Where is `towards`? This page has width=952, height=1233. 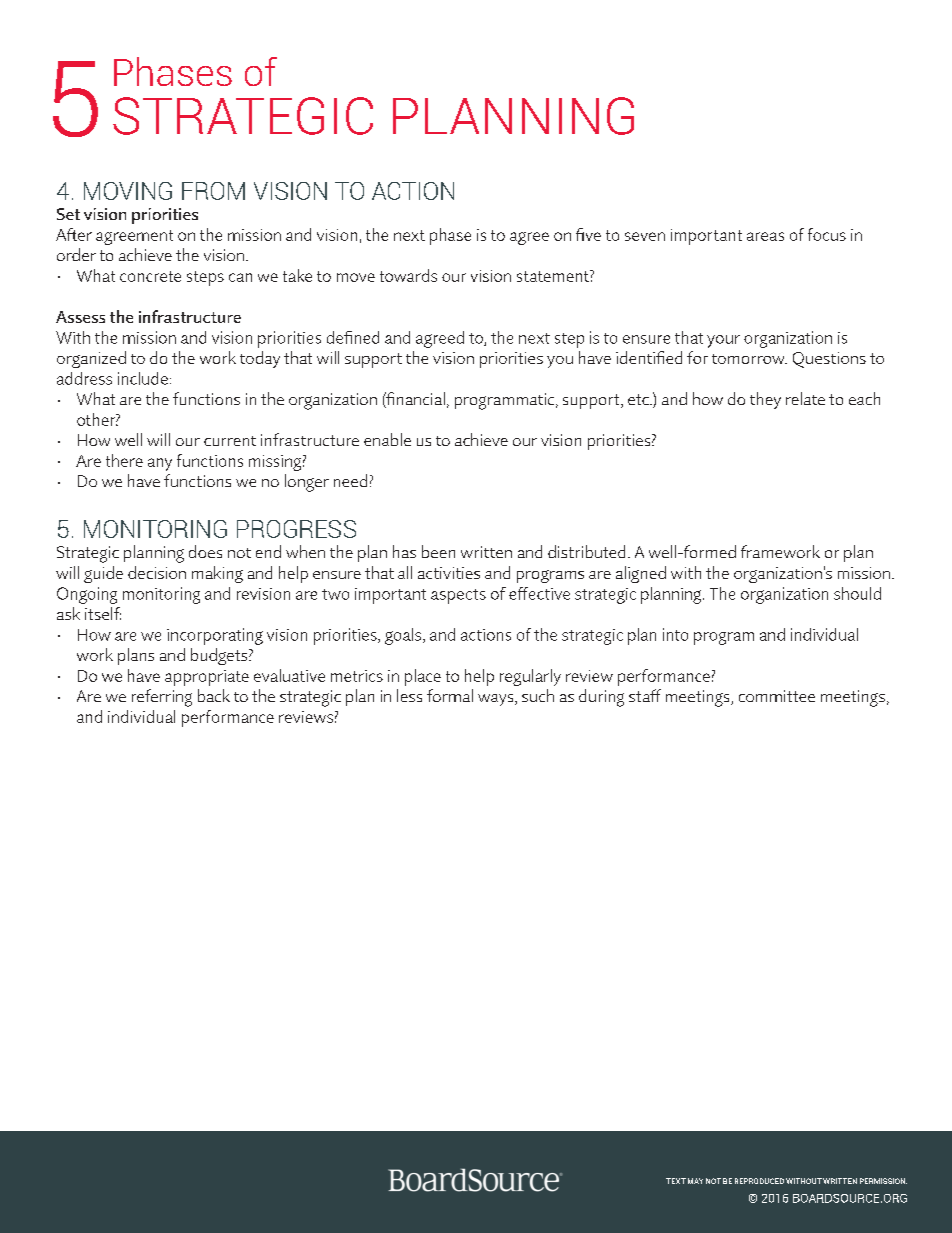 towards is located at coordinates (408, 275).
